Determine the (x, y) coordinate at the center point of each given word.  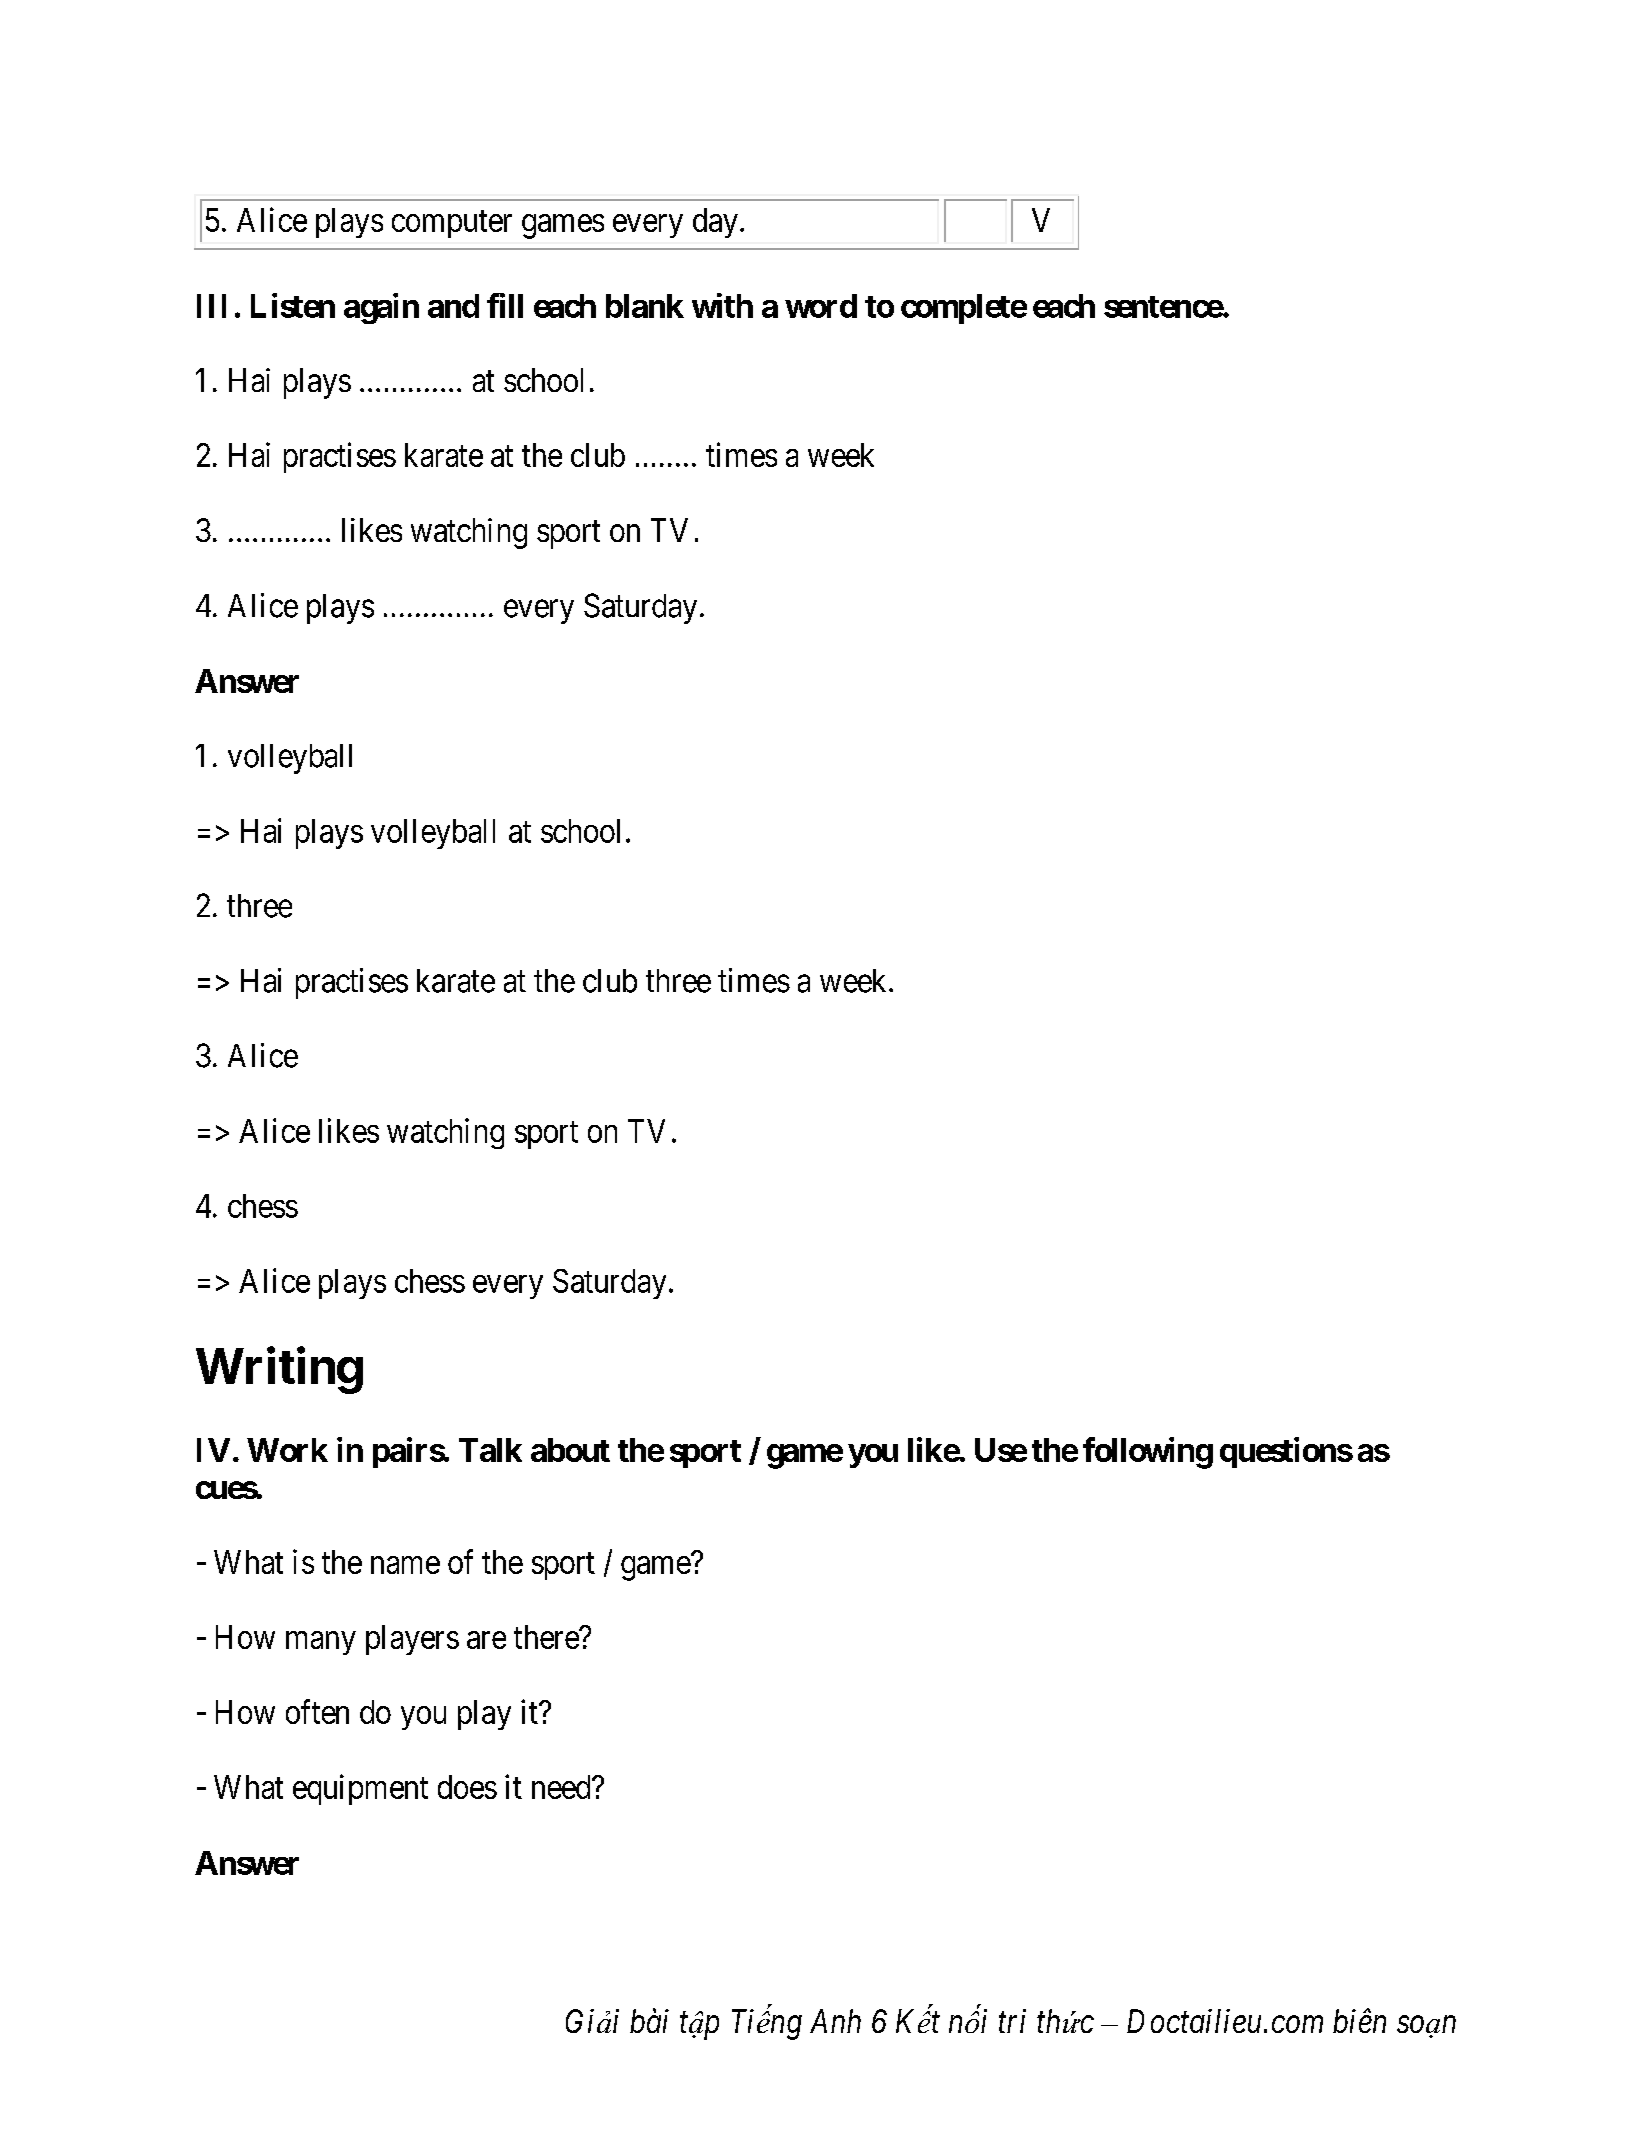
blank (645, 306)
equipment (360, 1789)
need (562, 1787)
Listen (293, 305)
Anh (835, 2021)
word (821, 306)
